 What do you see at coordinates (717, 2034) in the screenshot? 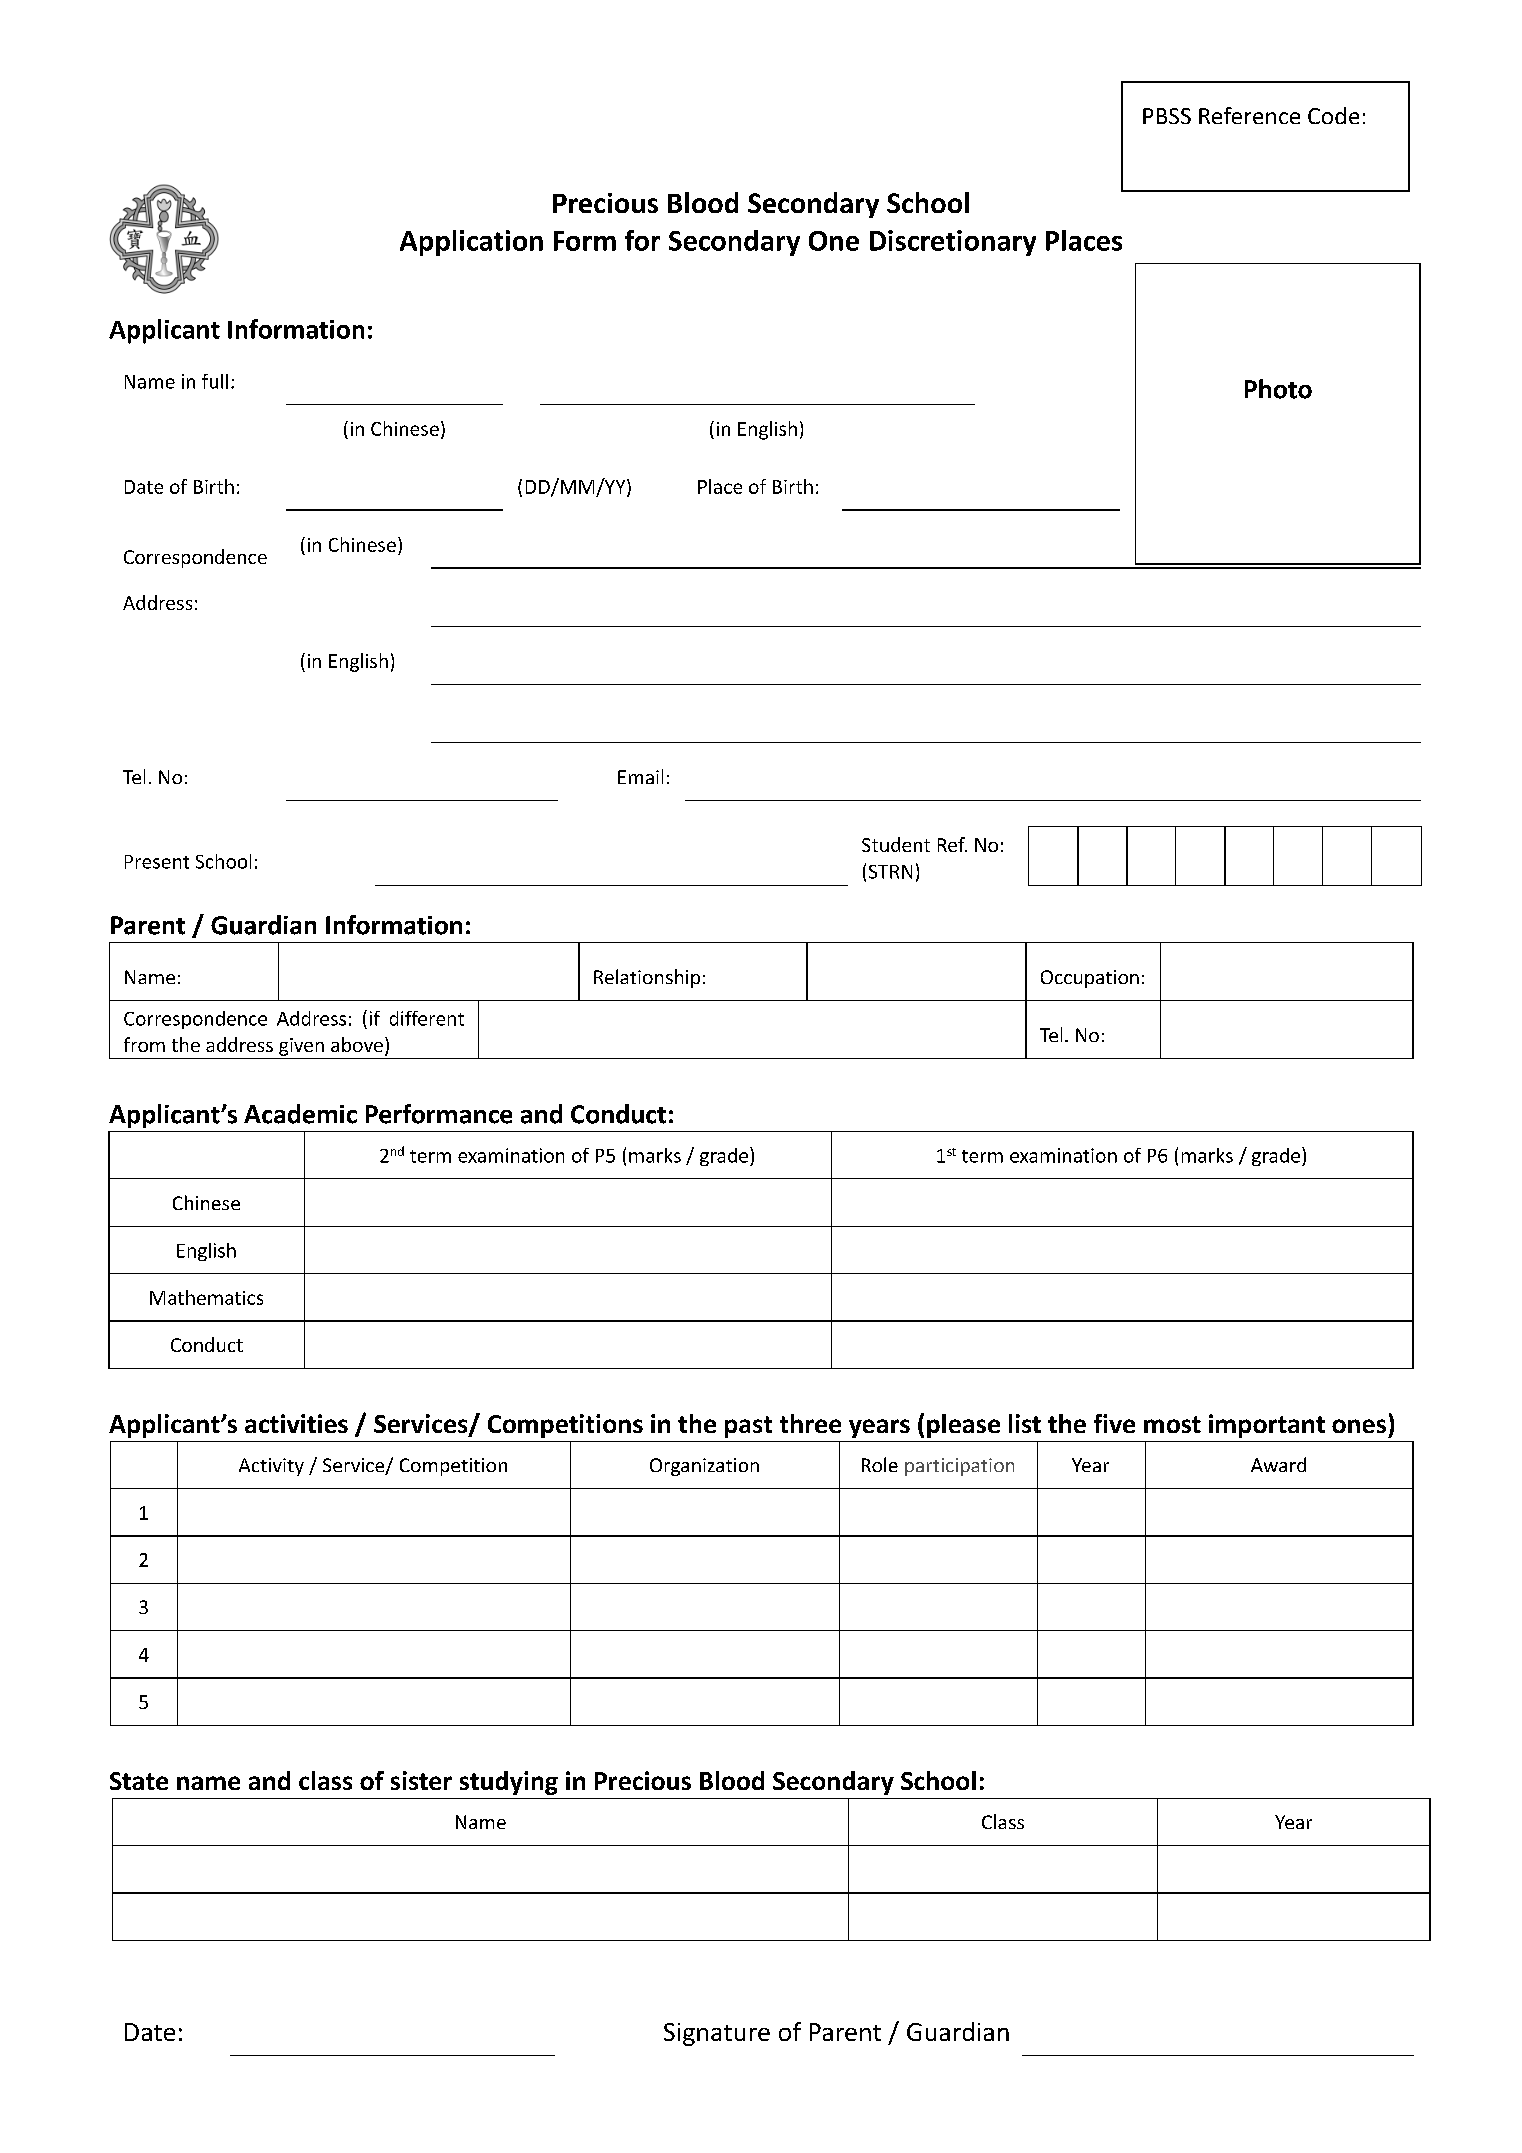
I see `Signature` at bounding box center [717, 2034].
